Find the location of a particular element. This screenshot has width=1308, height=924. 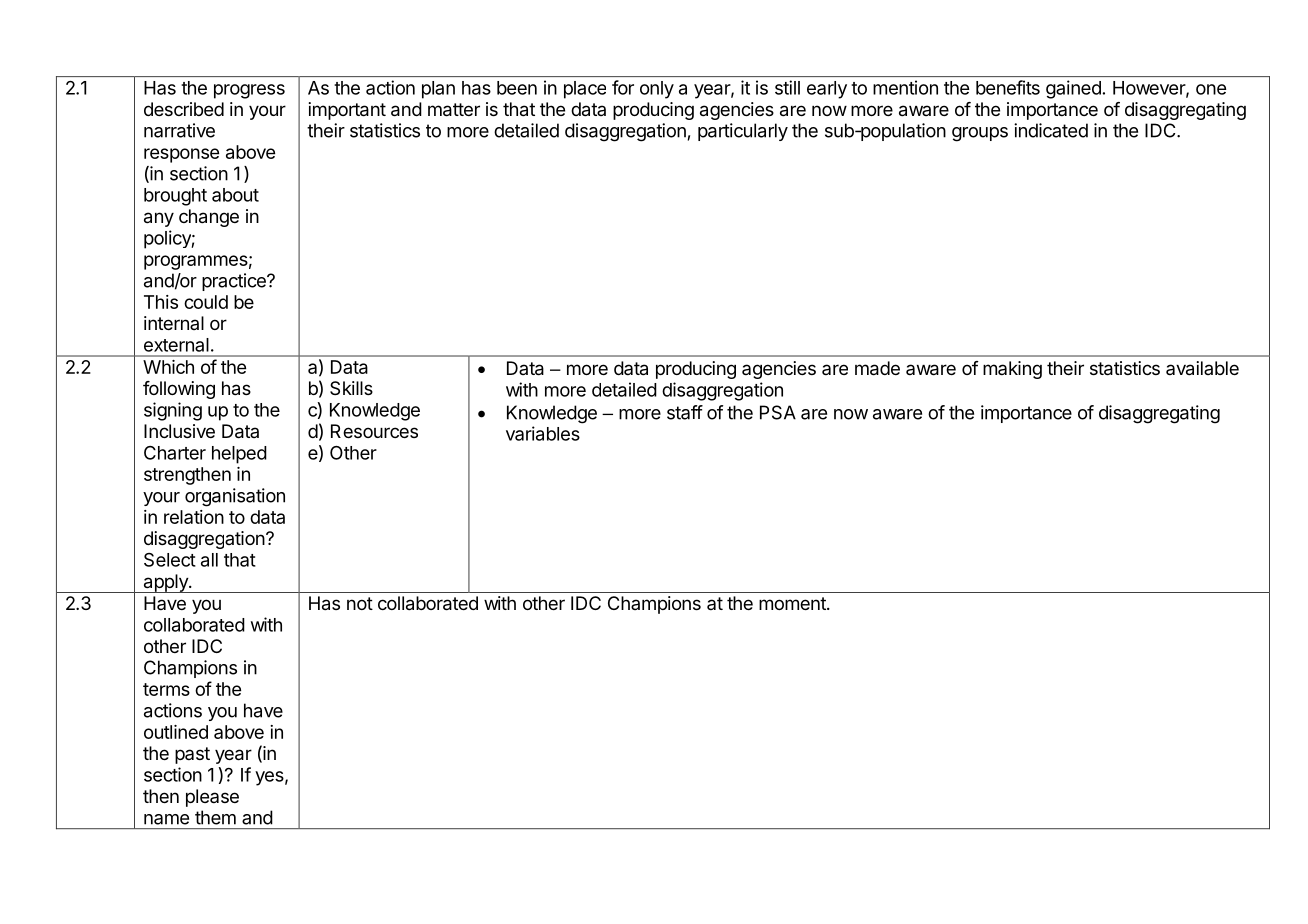

only is located at coordinates (657, 90).
